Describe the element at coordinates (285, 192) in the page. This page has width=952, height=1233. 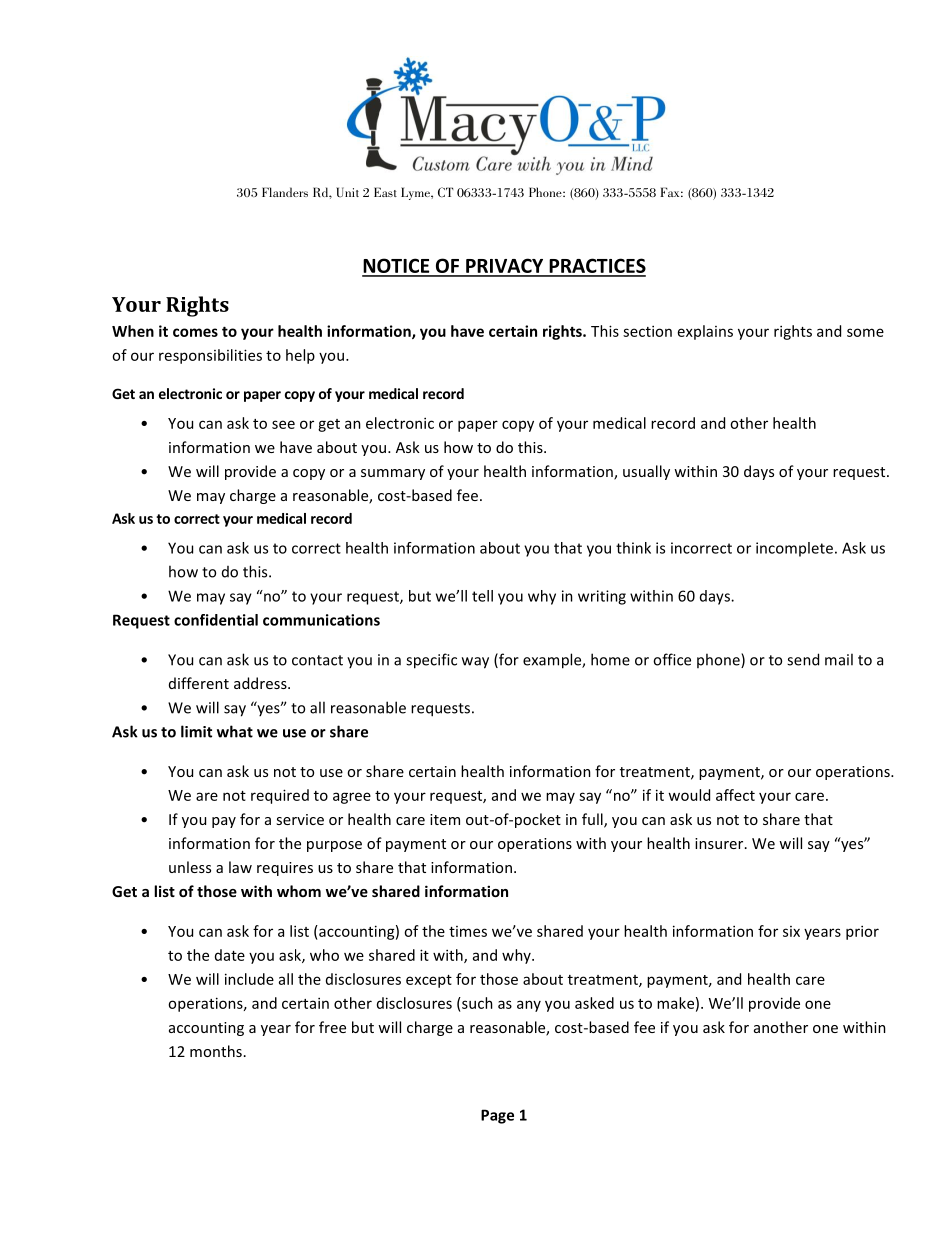
I see `Flanders` at that location.
